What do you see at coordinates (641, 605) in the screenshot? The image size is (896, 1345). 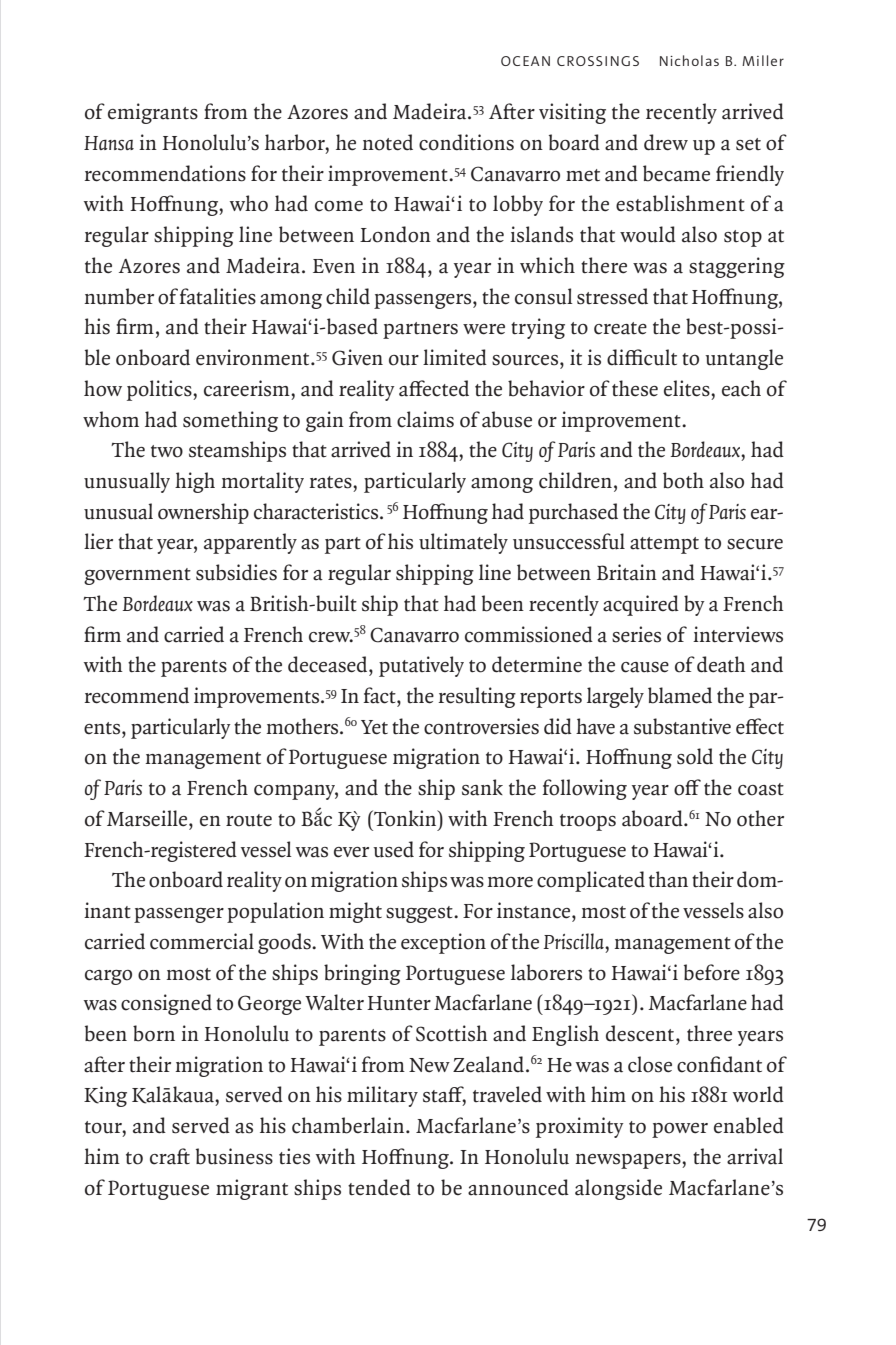 I see `acquired` at bounding box center [641, 605].
